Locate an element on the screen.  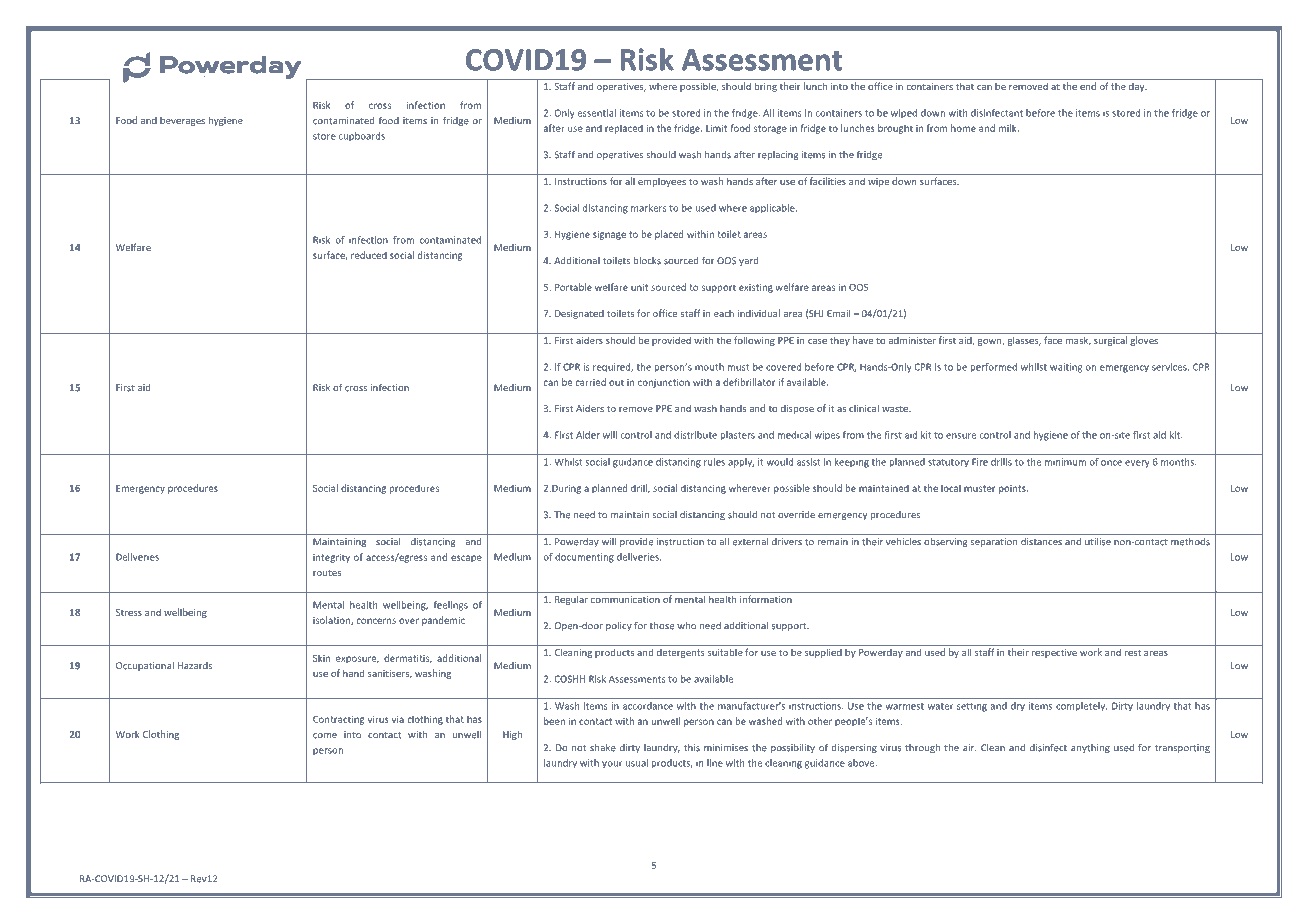
carried is located at coordinates (590, 382).
